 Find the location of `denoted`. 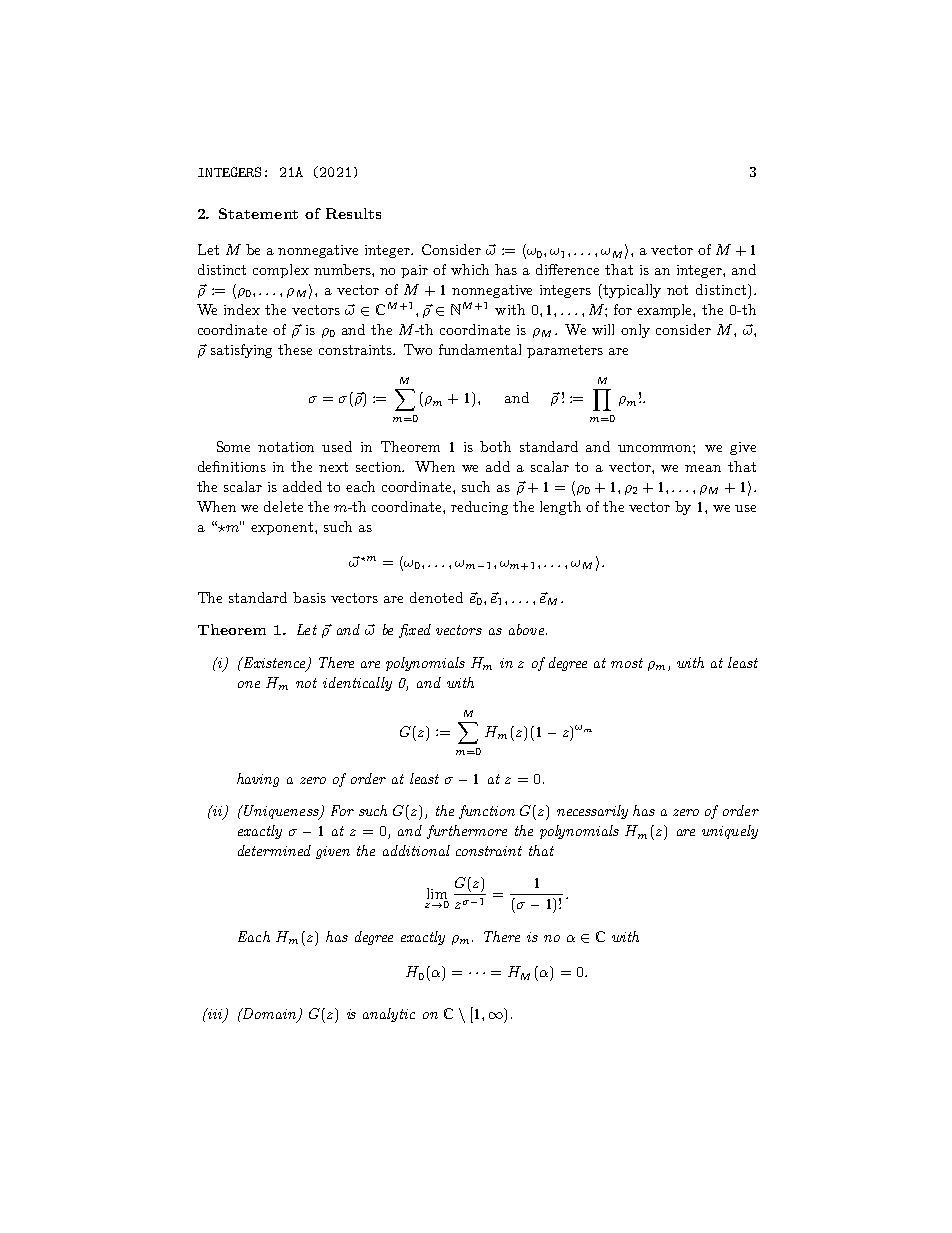

denoted is located at coordinates (436, 597).
